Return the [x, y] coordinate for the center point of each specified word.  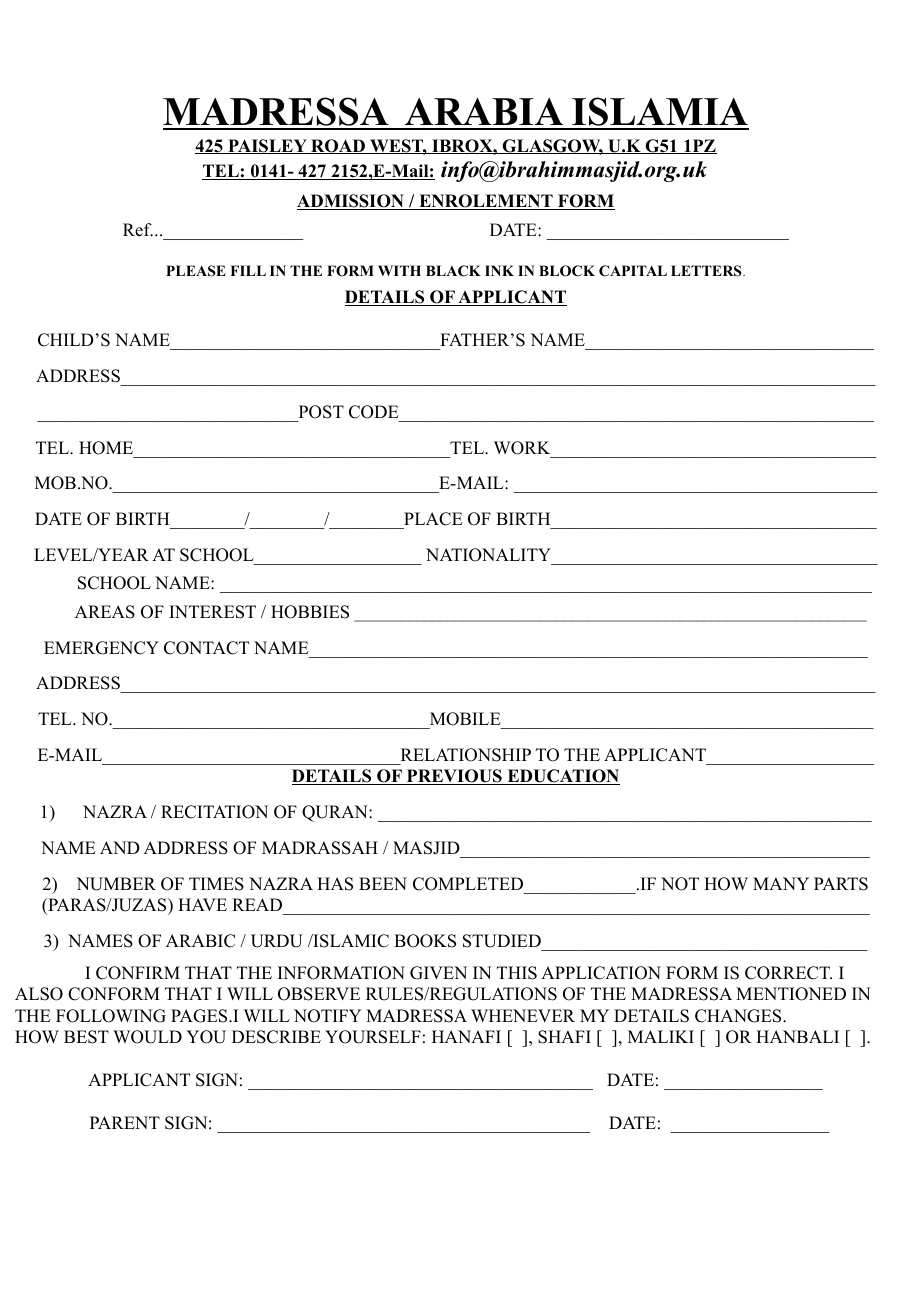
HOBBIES [310, 612]
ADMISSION [351, 202]
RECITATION [214, 812]
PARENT [125, 1122]
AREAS [105, 612]
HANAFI [466, 1036]
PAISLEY [267, 146]
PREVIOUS [454, 777]
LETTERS [707, 271]
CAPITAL [633, 271]
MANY [781, 883]
